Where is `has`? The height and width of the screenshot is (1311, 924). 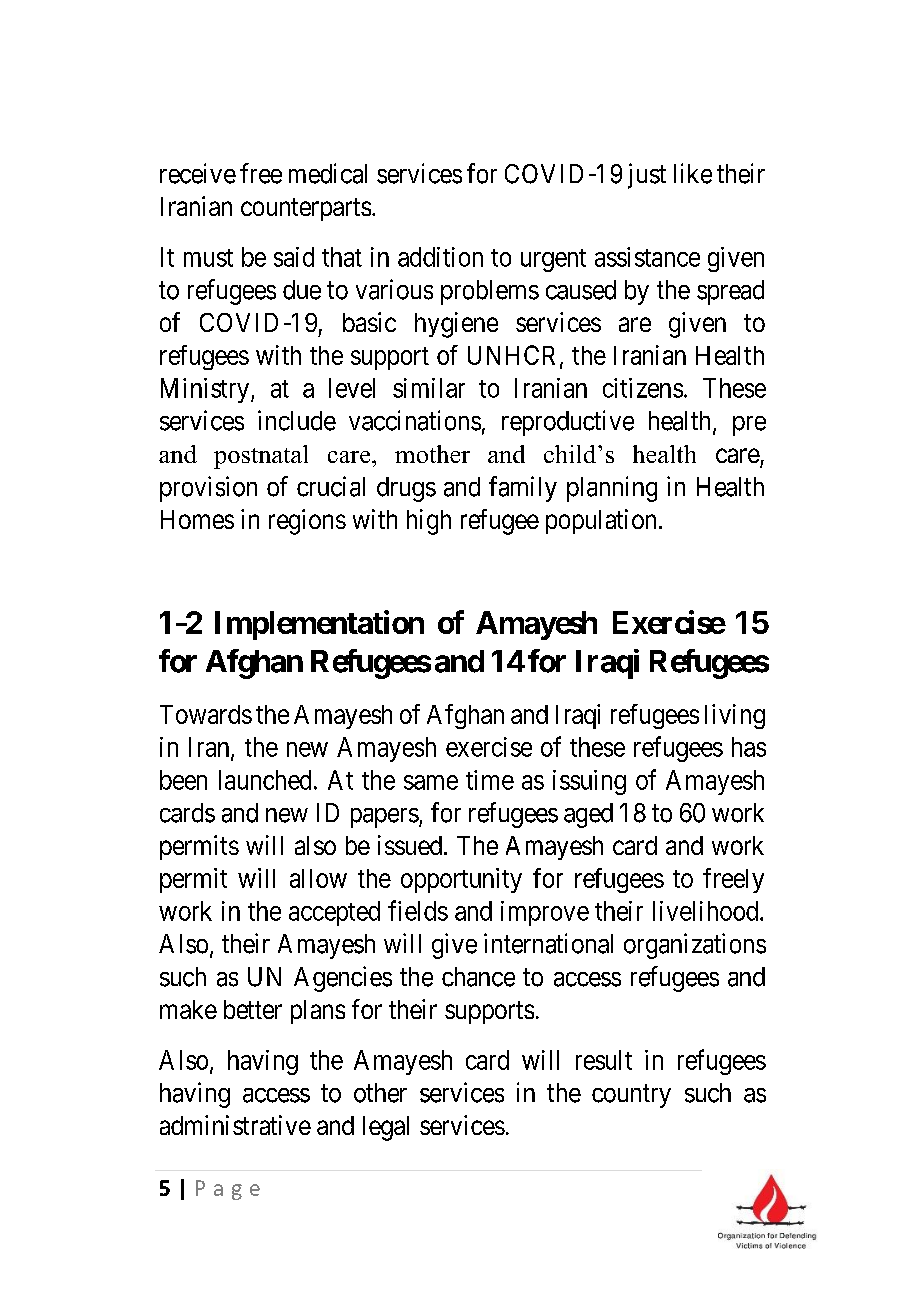 has is located at coordinates (749, 747).
